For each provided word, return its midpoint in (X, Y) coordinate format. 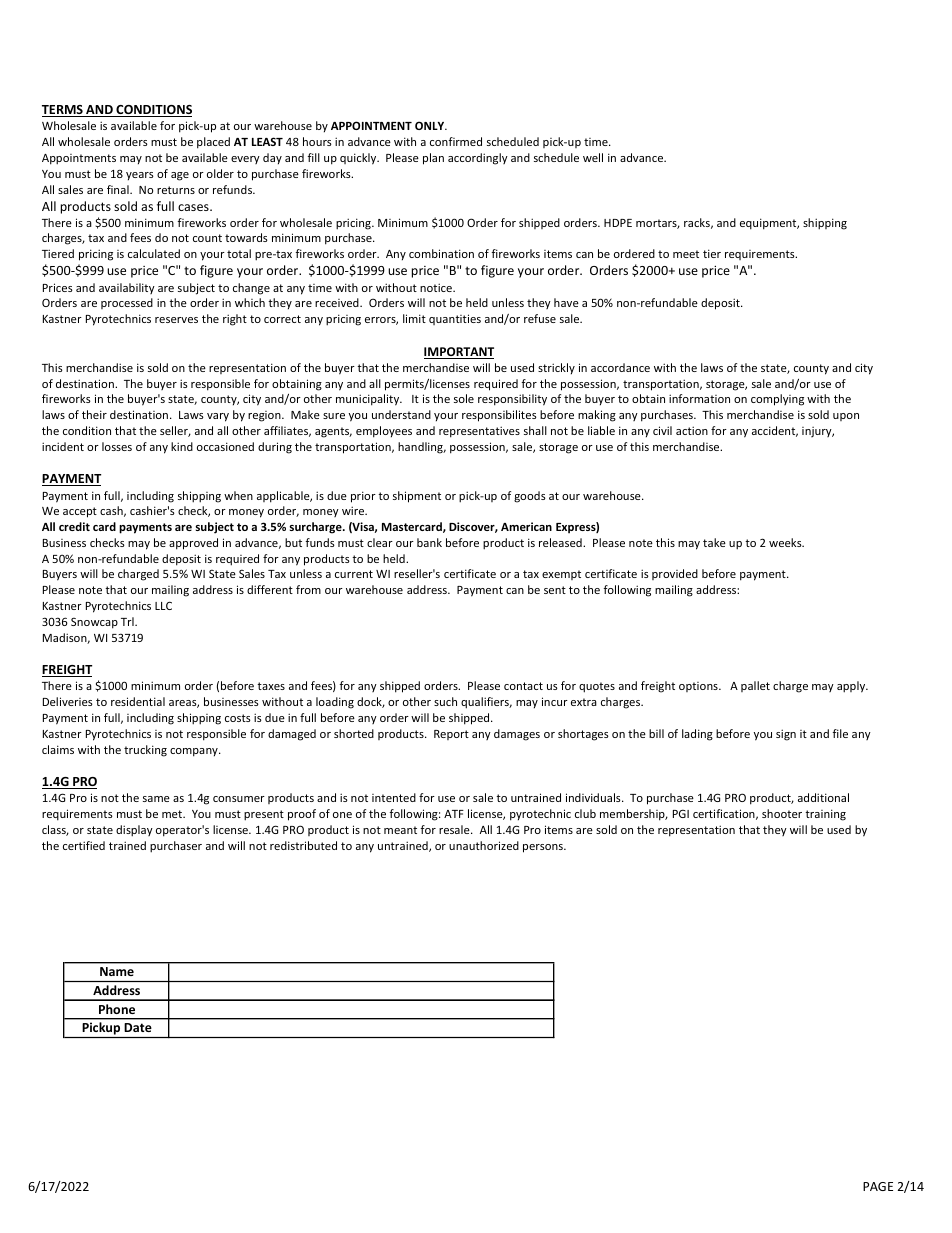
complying (777, 400)
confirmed (456, 141)
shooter (782, 813)
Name (117, 971)
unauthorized (484, 845)
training (825, 815)
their (94, 414)
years (140, 176)
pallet (755, 686)
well (593, 157)
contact (523, 686)
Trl (128, 621)
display (134, 831)
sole (464, 398)
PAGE (878, 1186)
